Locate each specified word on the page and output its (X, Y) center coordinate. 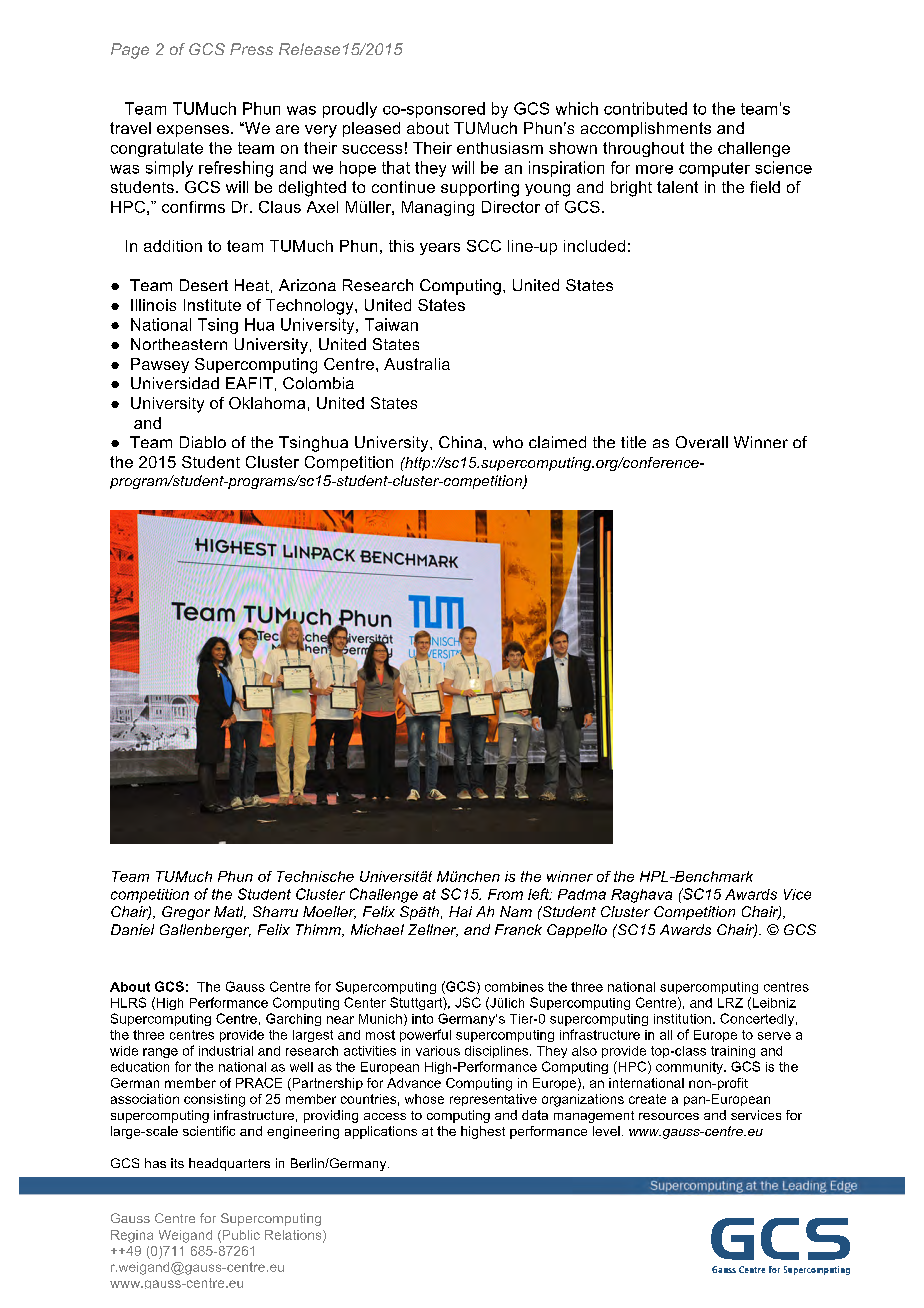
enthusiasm (500, 148)
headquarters (229, 1164)
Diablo (203, 442)
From (505, 894)
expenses (193, 131)
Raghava (641, 896)
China (462, 442)
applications (381, 1132)
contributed (645, 108)
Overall (702, 442)
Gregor (186, 913)
